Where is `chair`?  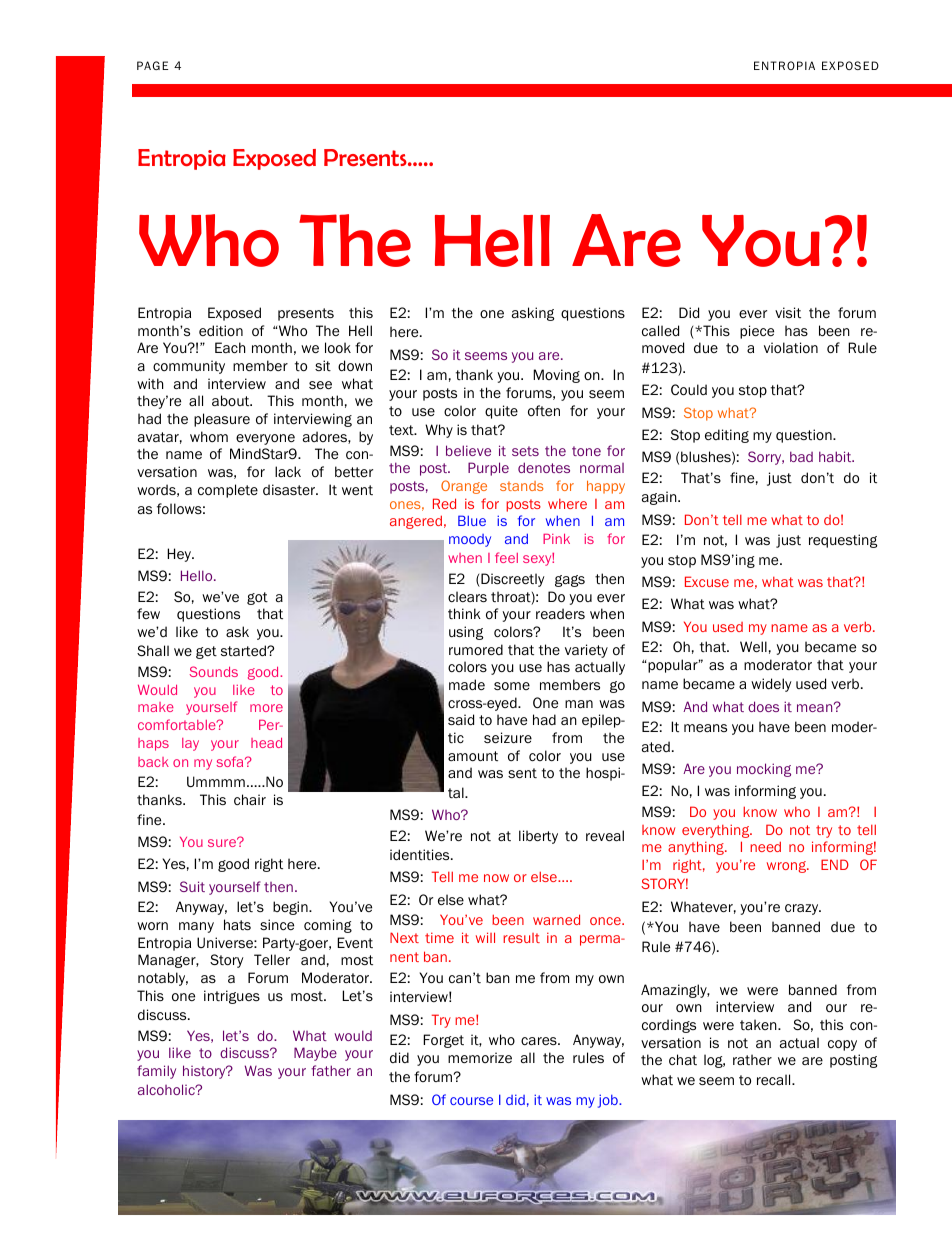 chair is located at coordinates (250, 799).
